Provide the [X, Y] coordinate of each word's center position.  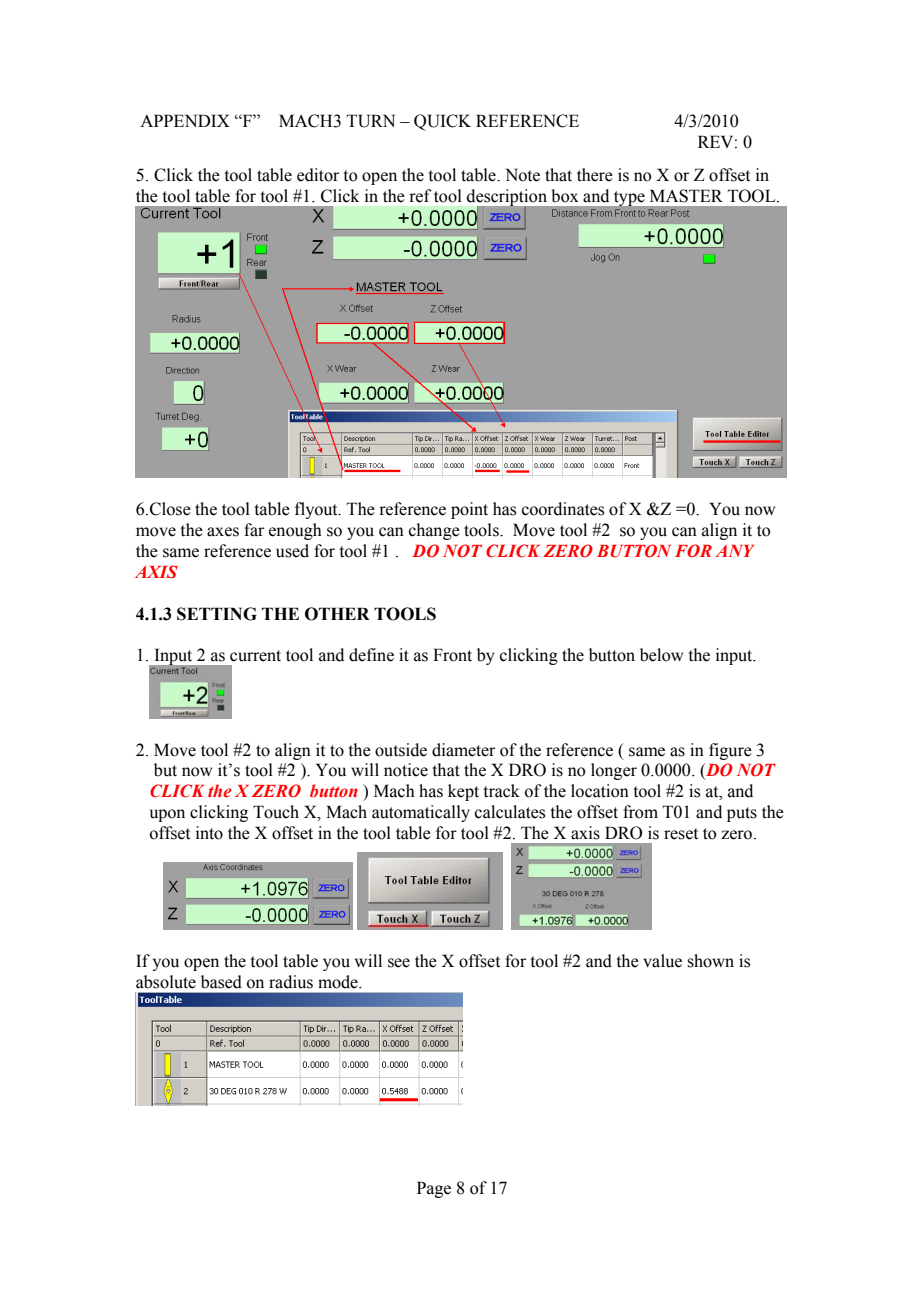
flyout [317, 510]
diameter [463, 750]
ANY [734, 551]
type [629, 198]
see [399, 963]
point [469, 510]
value [662, 961]
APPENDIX [185, 120]
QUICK [442, 122]
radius [291, 982]
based [221, 982]
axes [223, 532]
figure [730, 751]
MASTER [686, 196]
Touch [276, 812]
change [434, 531]
